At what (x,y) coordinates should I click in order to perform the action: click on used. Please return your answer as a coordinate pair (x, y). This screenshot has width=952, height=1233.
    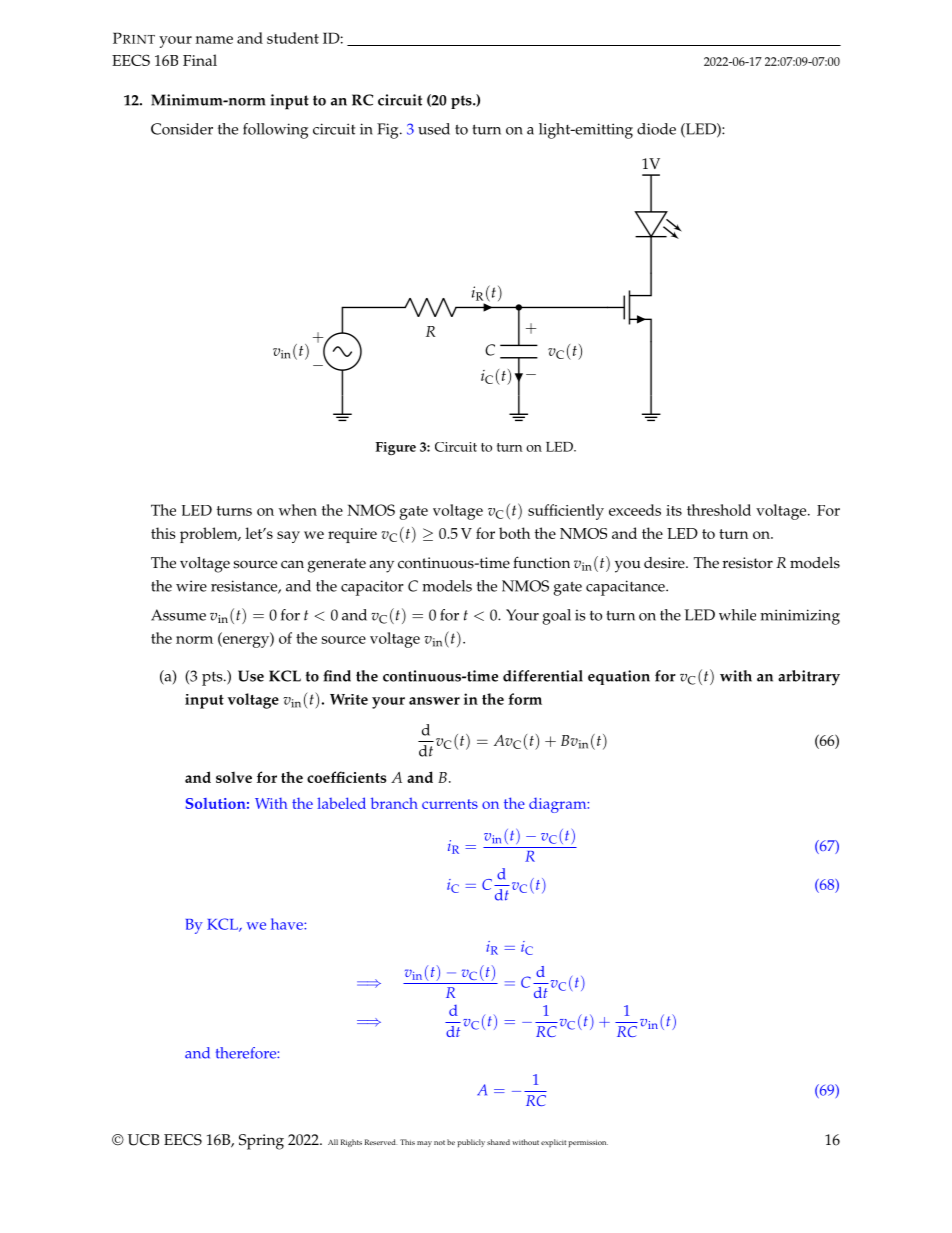
    Looking at the image, I should click on (434, 129).
